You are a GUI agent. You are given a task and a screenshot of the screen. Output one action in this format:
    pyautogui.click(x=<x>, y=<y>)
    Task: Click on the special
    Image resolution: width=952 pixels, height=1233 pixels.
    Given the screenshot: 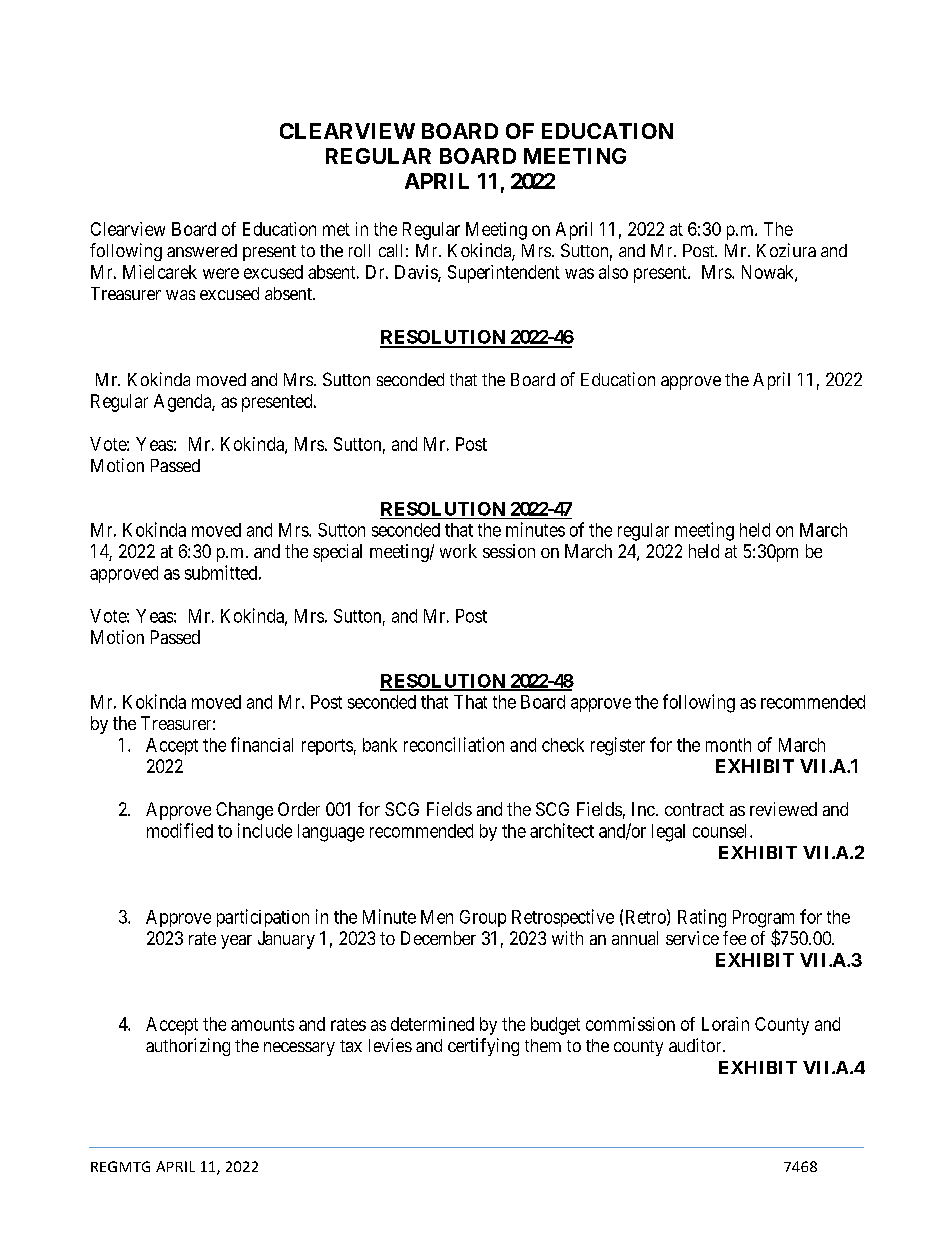 What is the action you would take?
    pyautogui.click(x=337, y=553)
